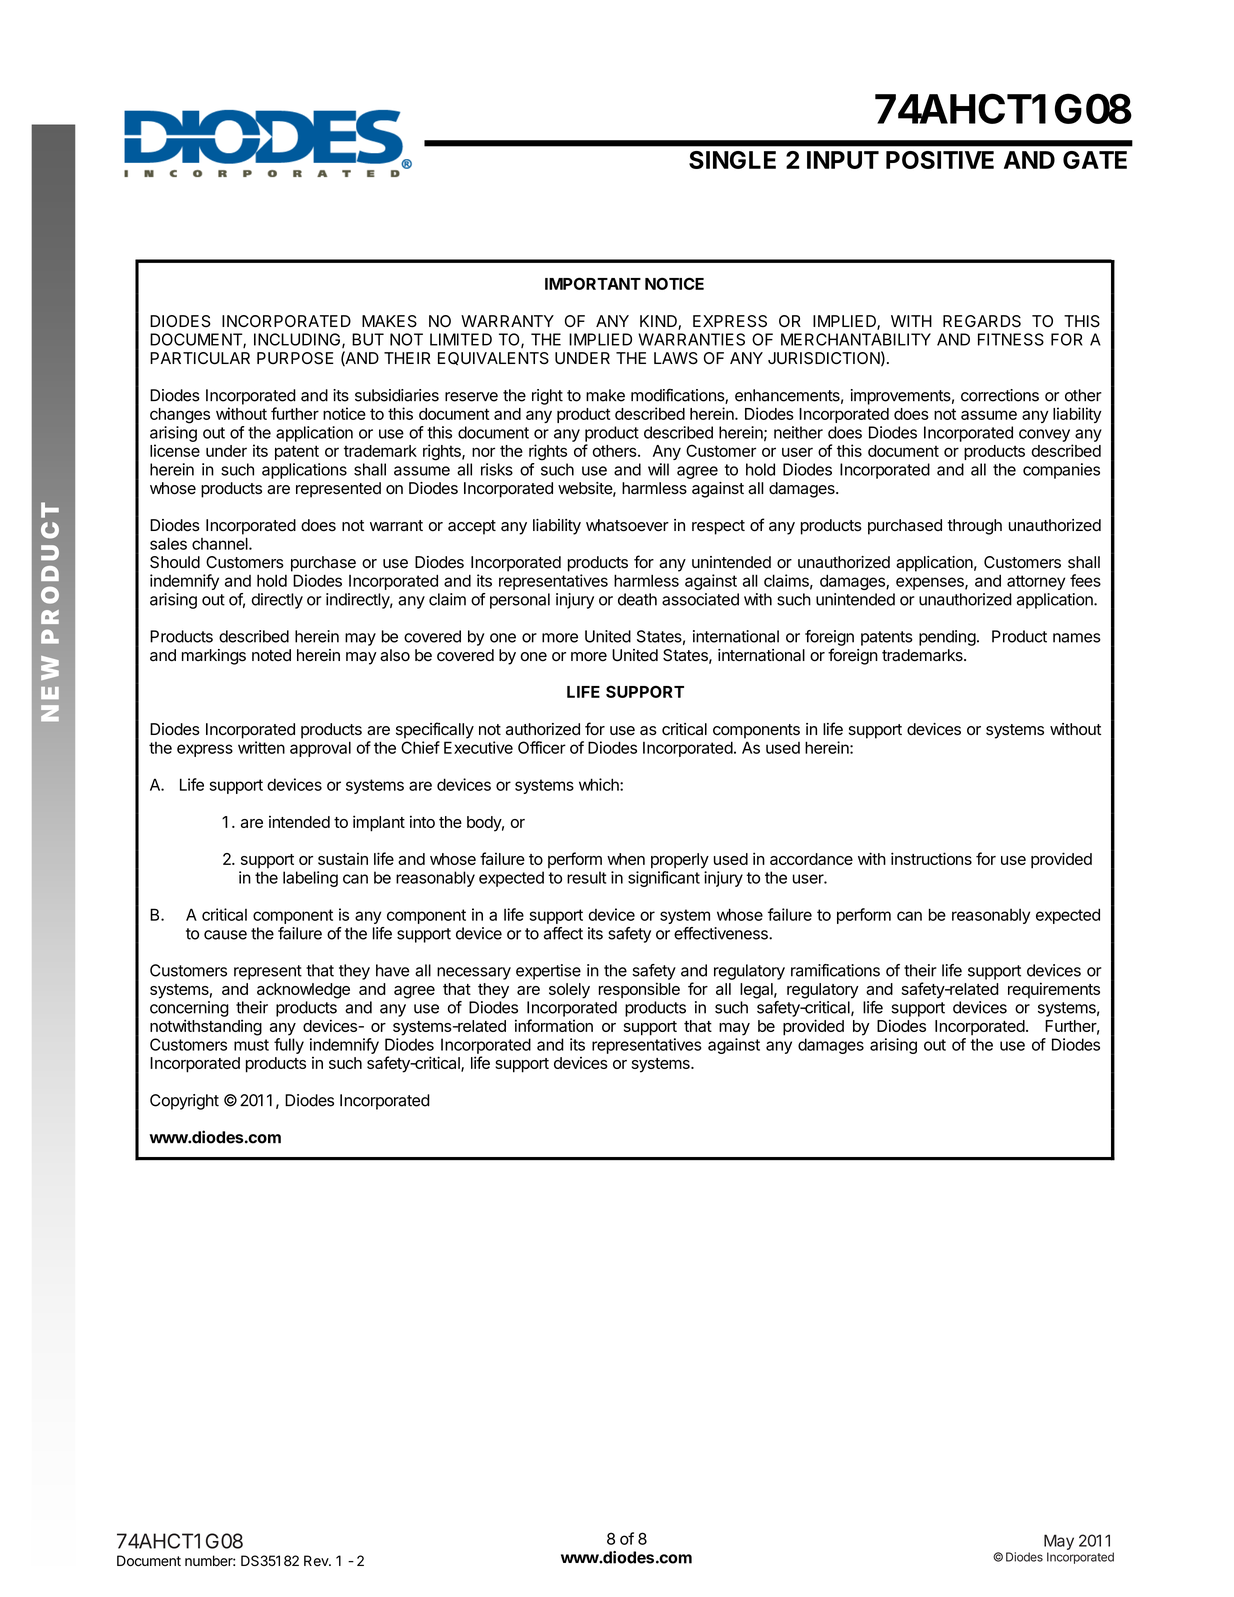 This page has width=1234, height=1597. What do you see at coordinates (554, 1025) in the page?
I see `information` at bounding box center [554, 1025].
